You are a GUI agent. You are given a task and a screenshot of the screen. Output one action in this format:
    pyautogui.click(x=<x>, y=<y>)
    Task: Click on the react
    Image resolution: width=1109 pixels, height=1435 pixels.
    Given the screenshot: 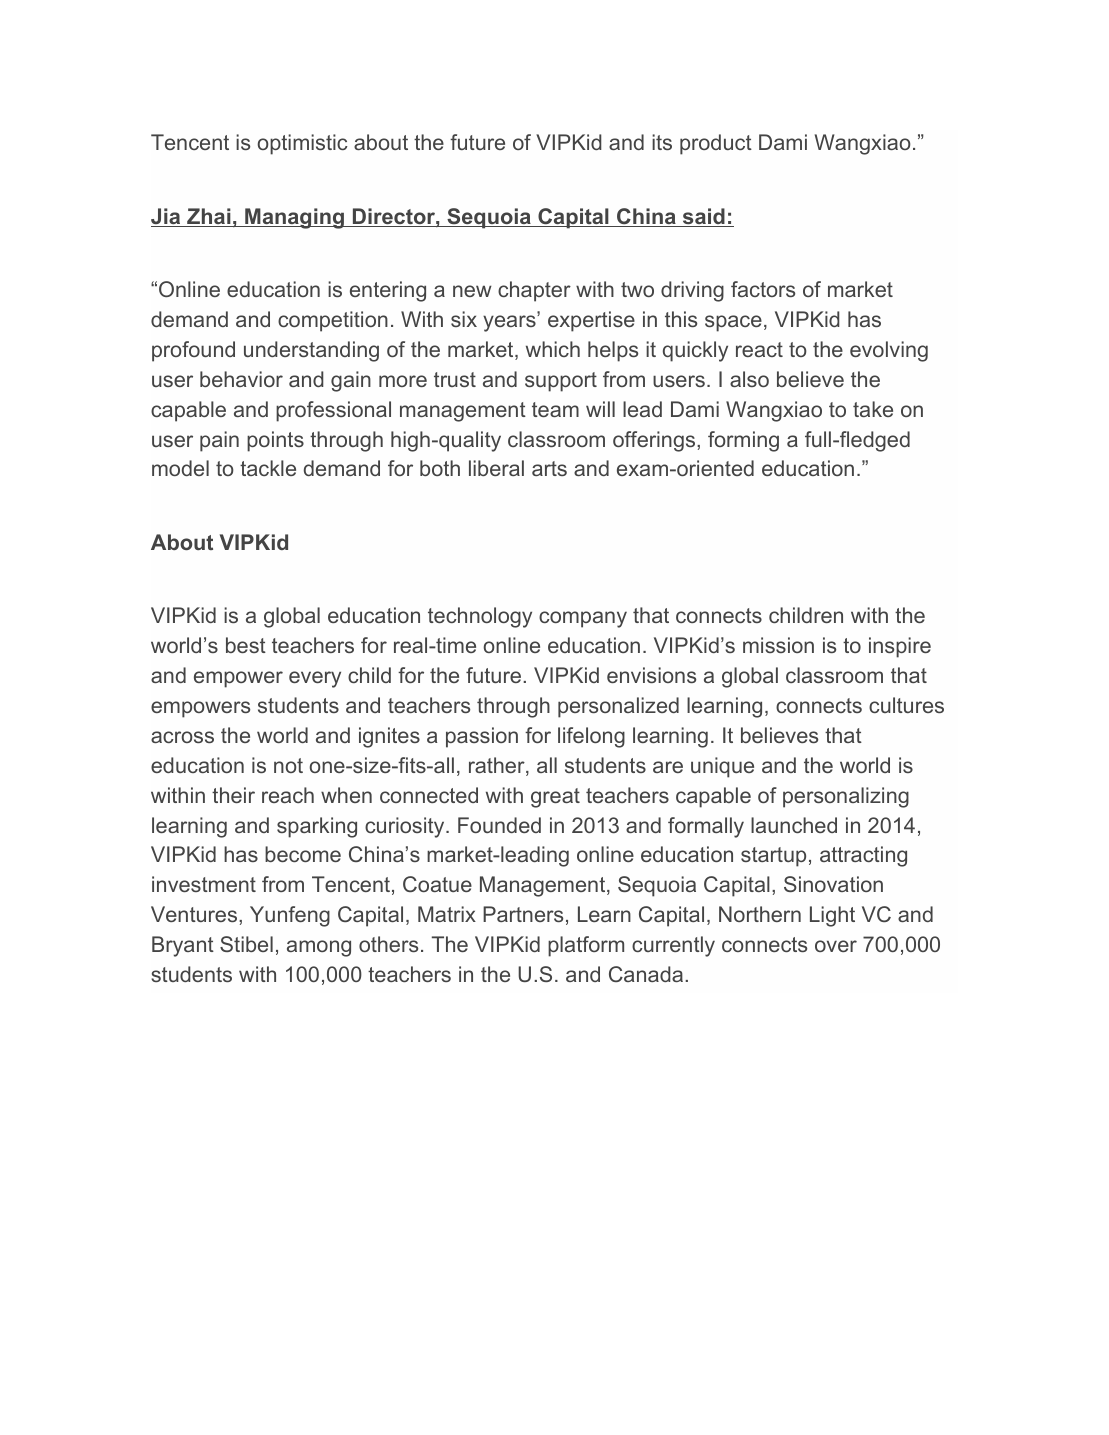 What is the action you would take?
    pyautogui.click(x=759, y=349)
